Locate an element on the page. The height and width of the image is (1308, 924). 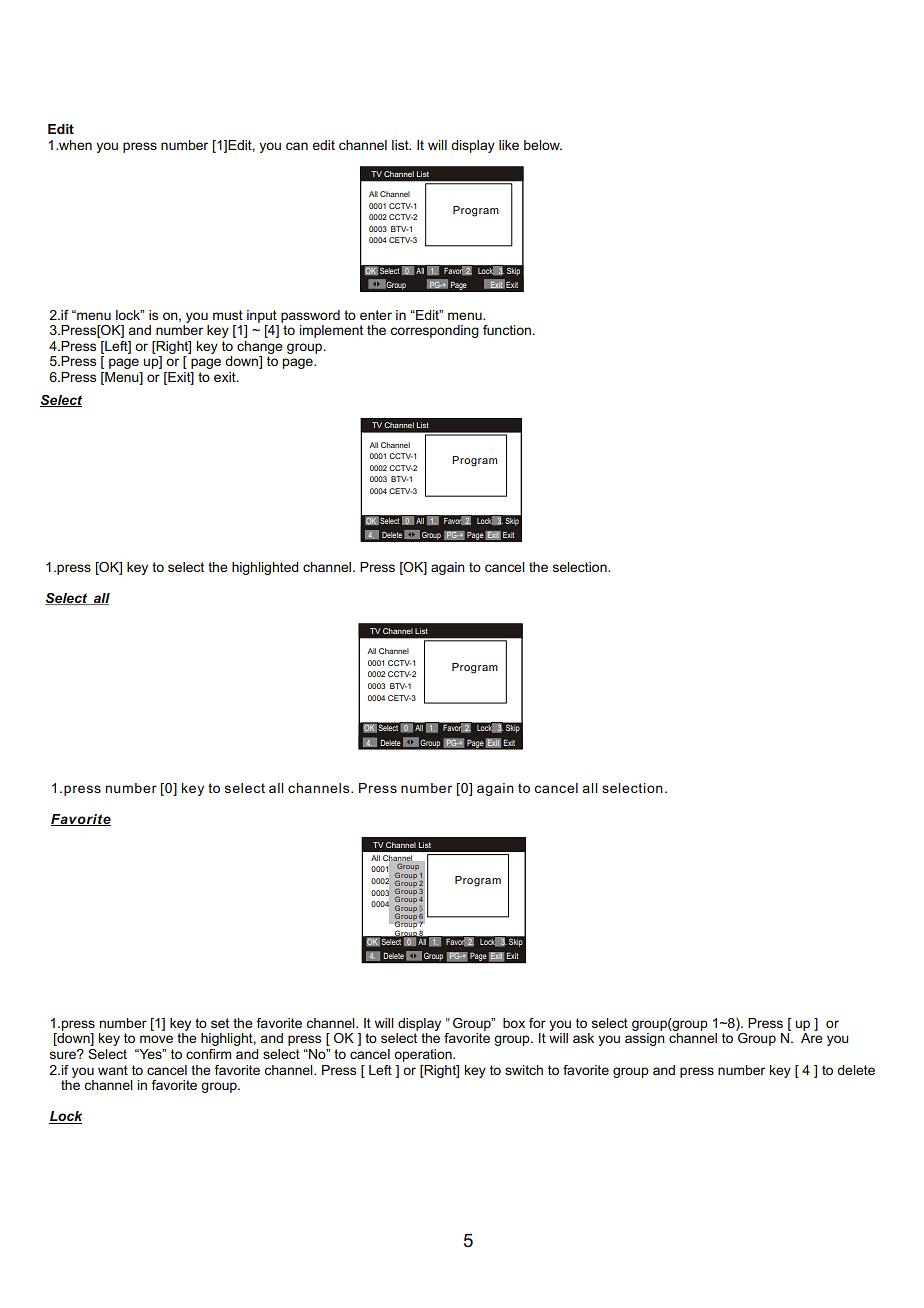
confirm is located at coordinates (208, 1054).
